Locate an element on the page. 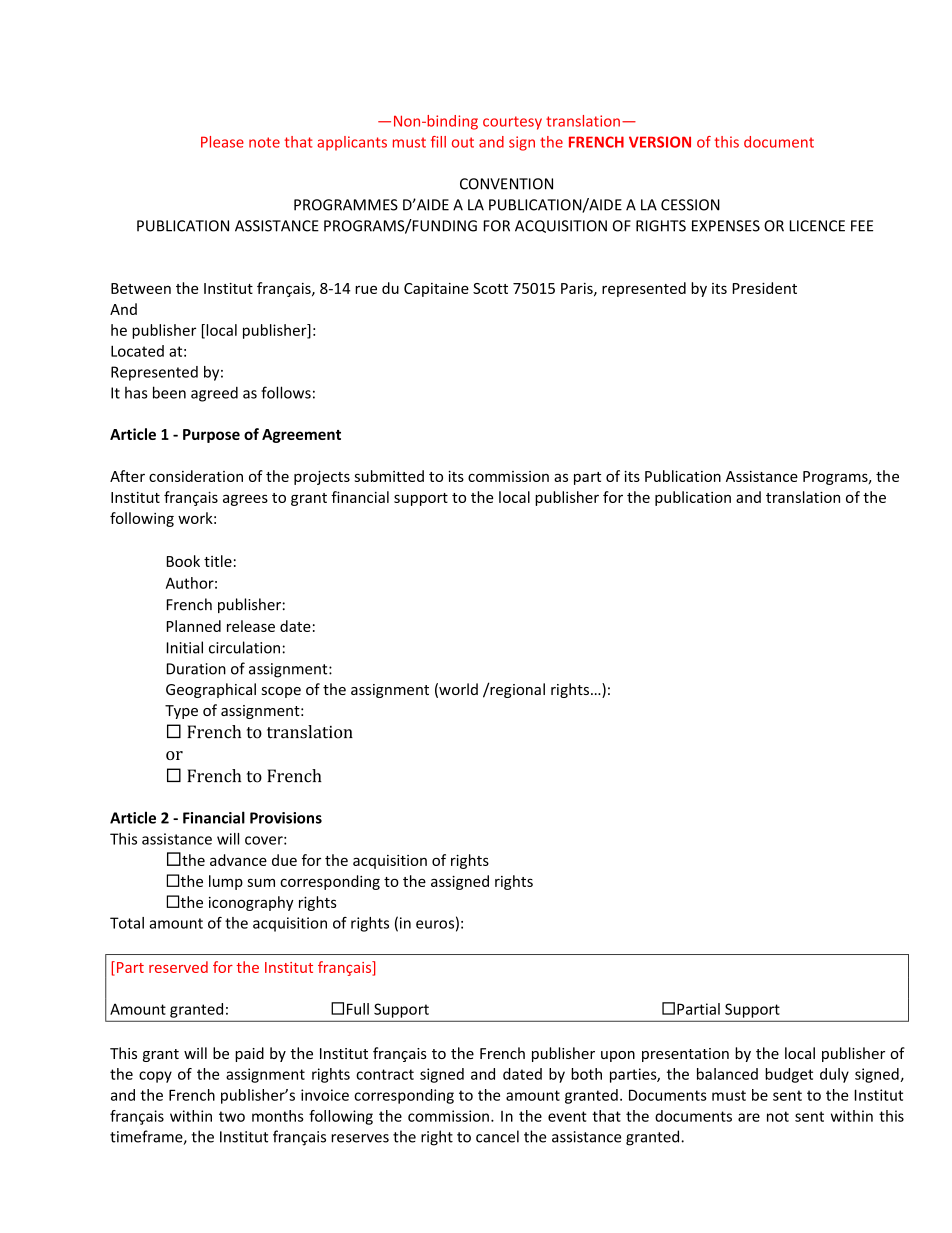  submitted is located at coordinates (389, 476).
